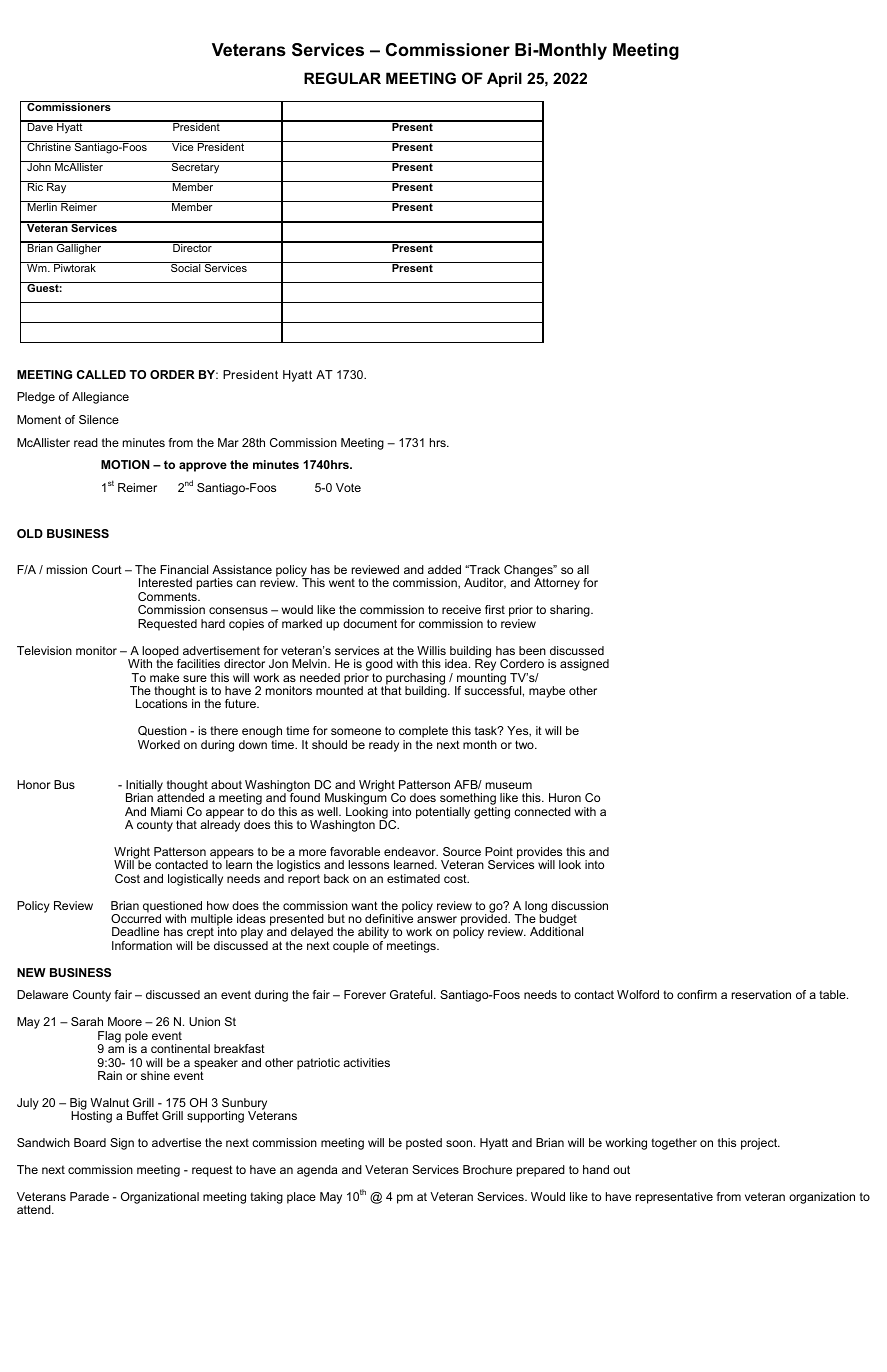 Image resolution: width=887 pixels, height=1372 pixels. I want to click on Board, so click(90, 1142).
